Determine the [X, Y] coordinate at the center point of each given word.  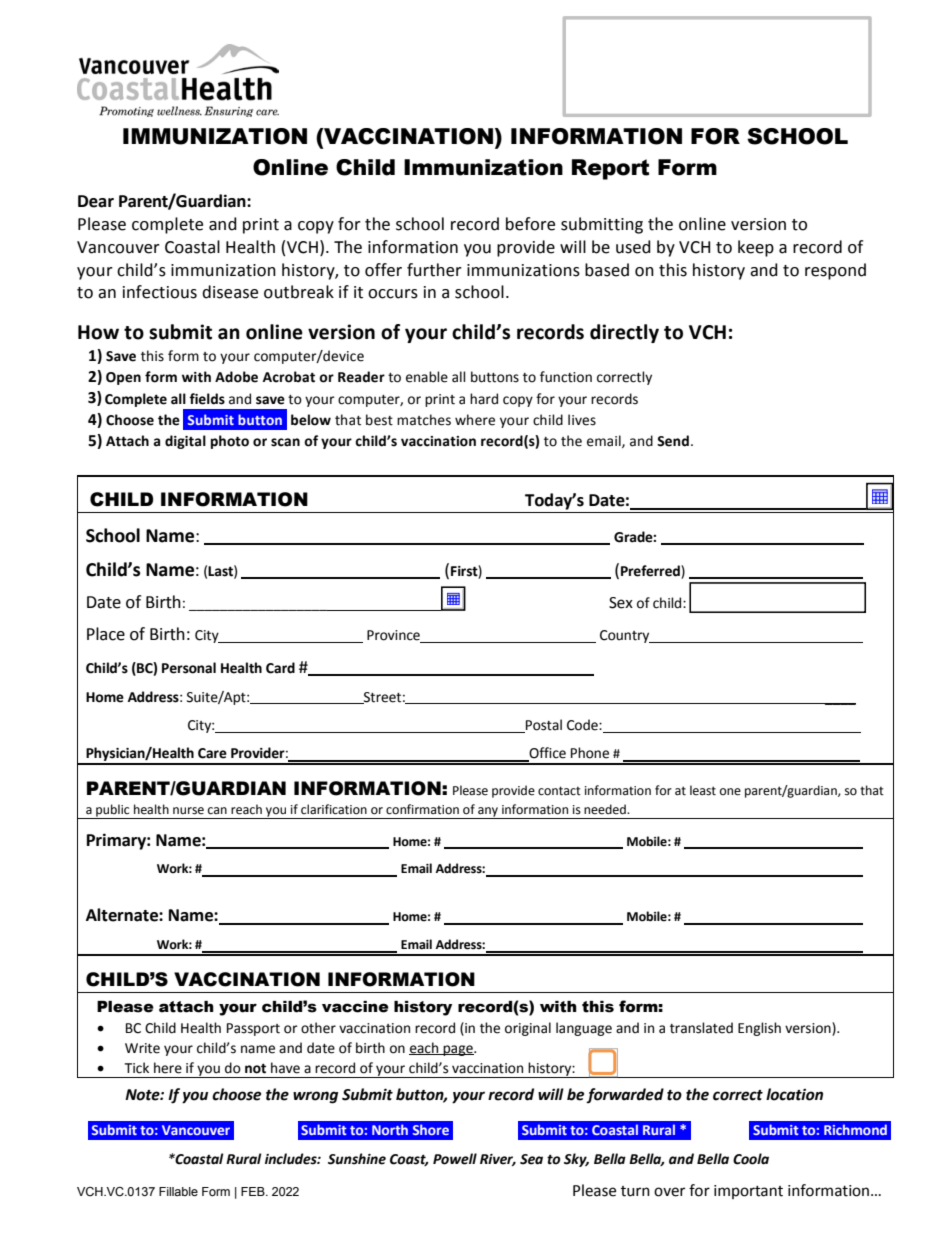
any [488, 813]
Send [673, 441]
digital [185, 442]
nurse [188, 811]
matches [424, 420]
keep [756, 248]
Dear [96, 201]
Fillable [178, 1192]
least [703, 790]
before [530, 224]
